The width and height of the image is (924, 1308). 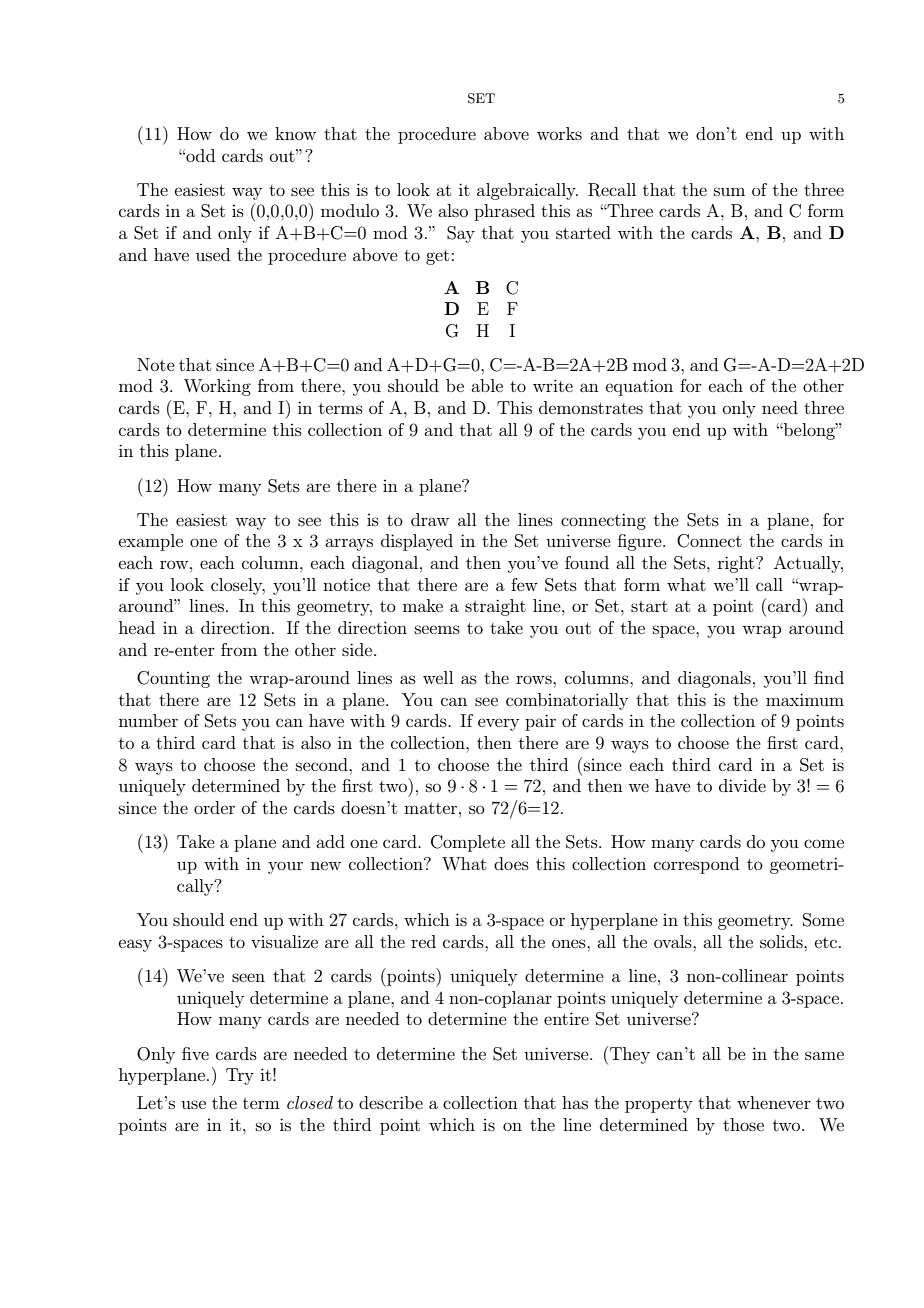 I want to click on straight, so click(x=495, y=607).
